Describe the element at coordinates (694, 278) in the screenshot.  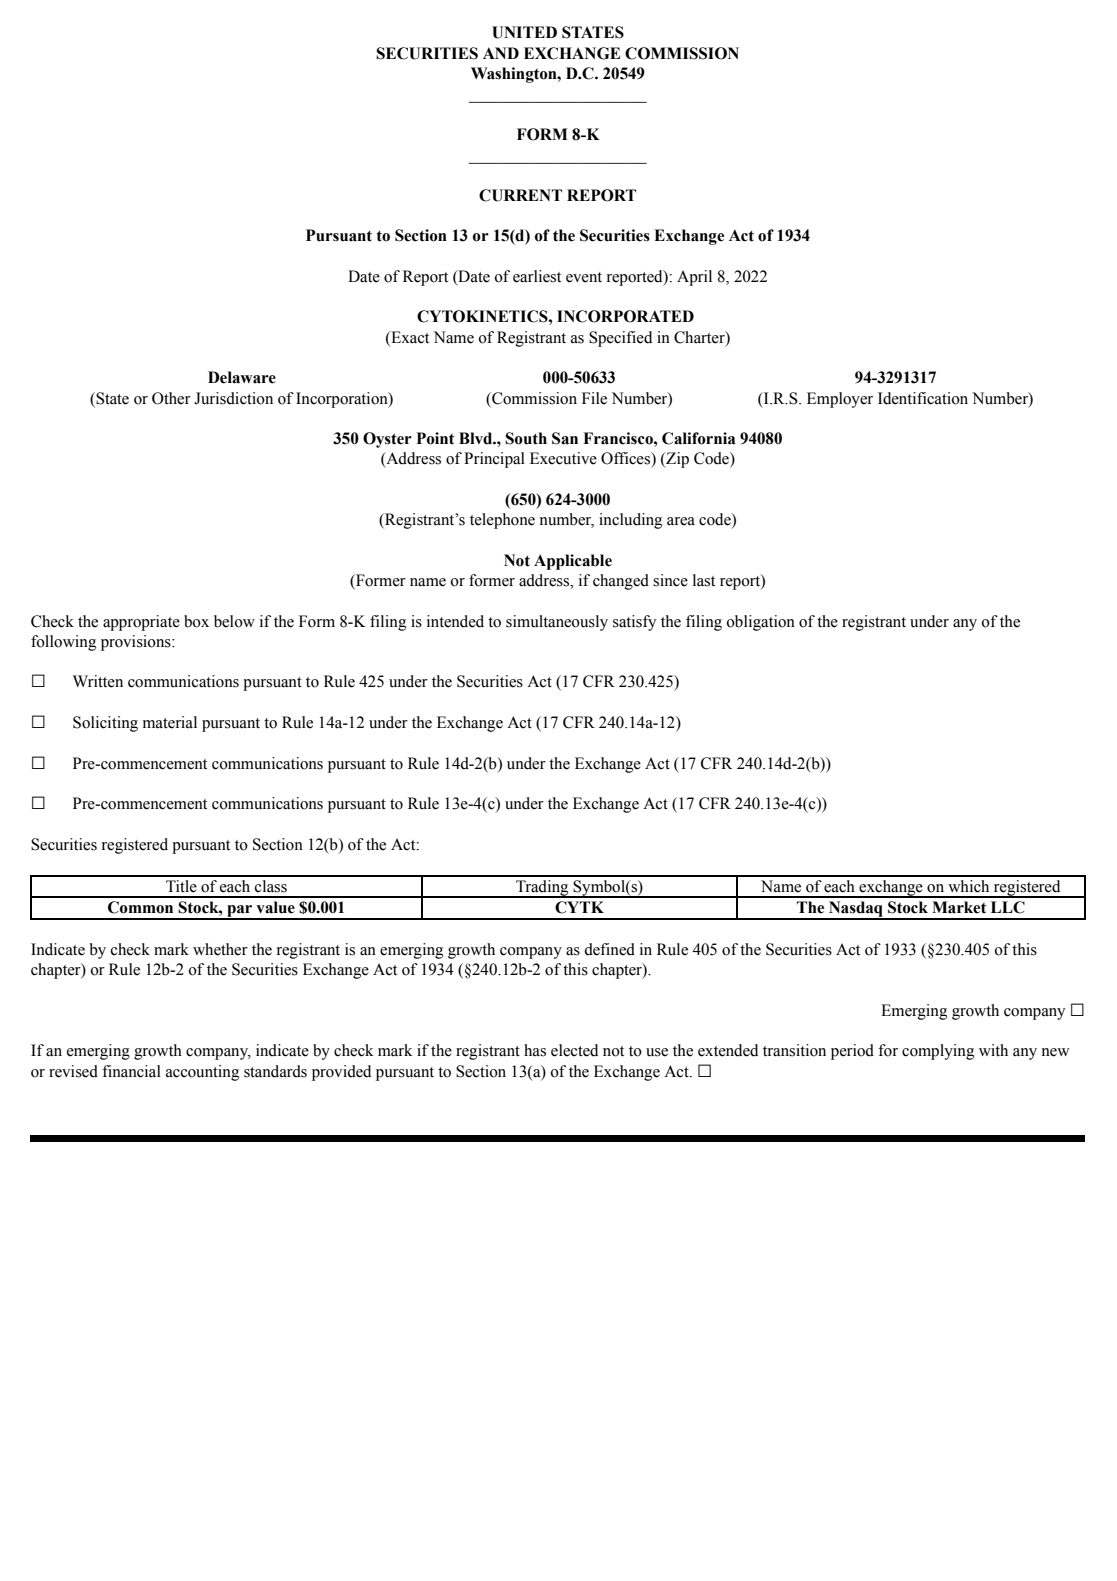
I see `April` at that location.
